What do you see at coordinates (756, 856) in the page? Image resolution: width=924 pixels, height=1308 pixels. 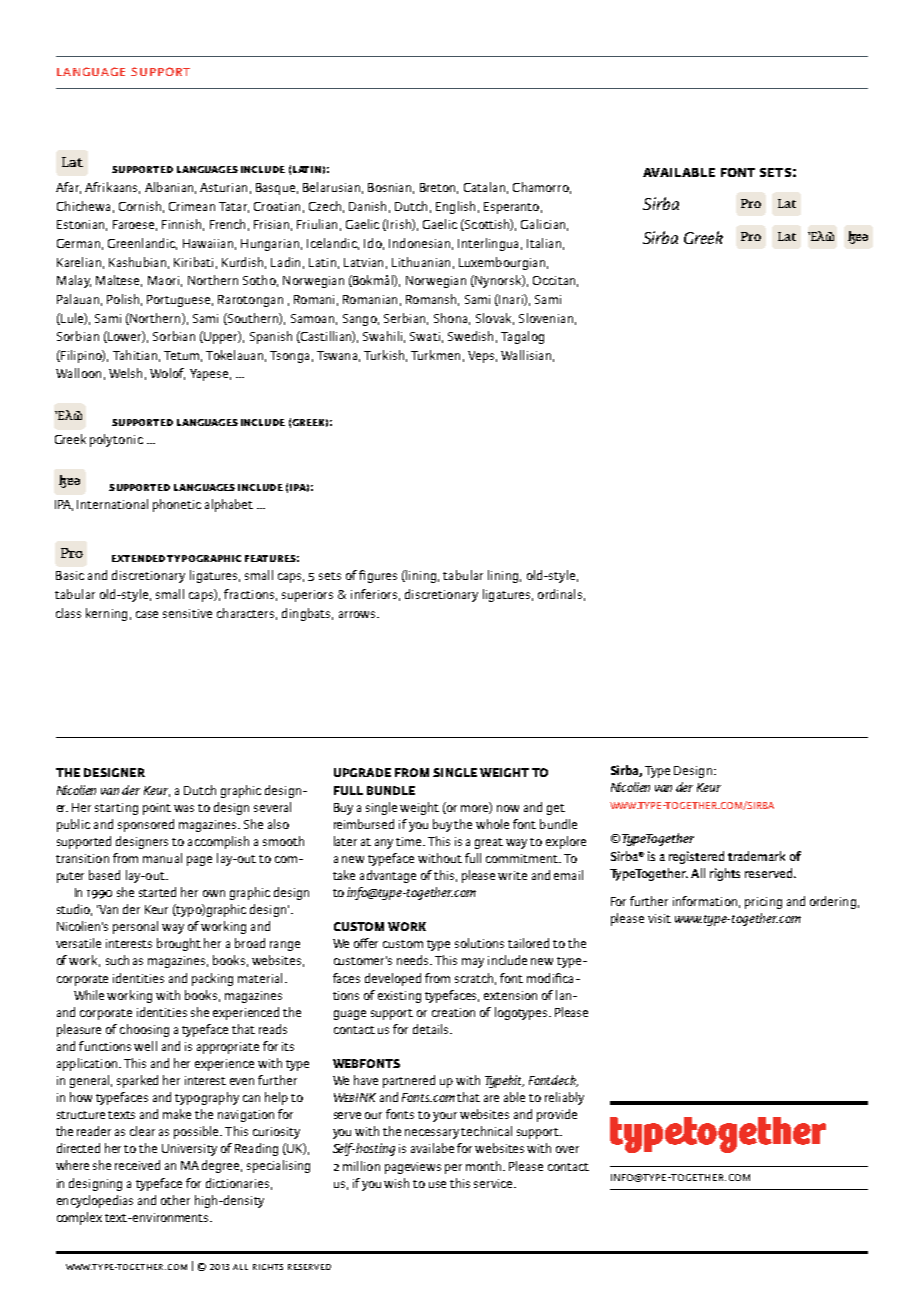 I see `trademark` at bounding box center [756, 856].
